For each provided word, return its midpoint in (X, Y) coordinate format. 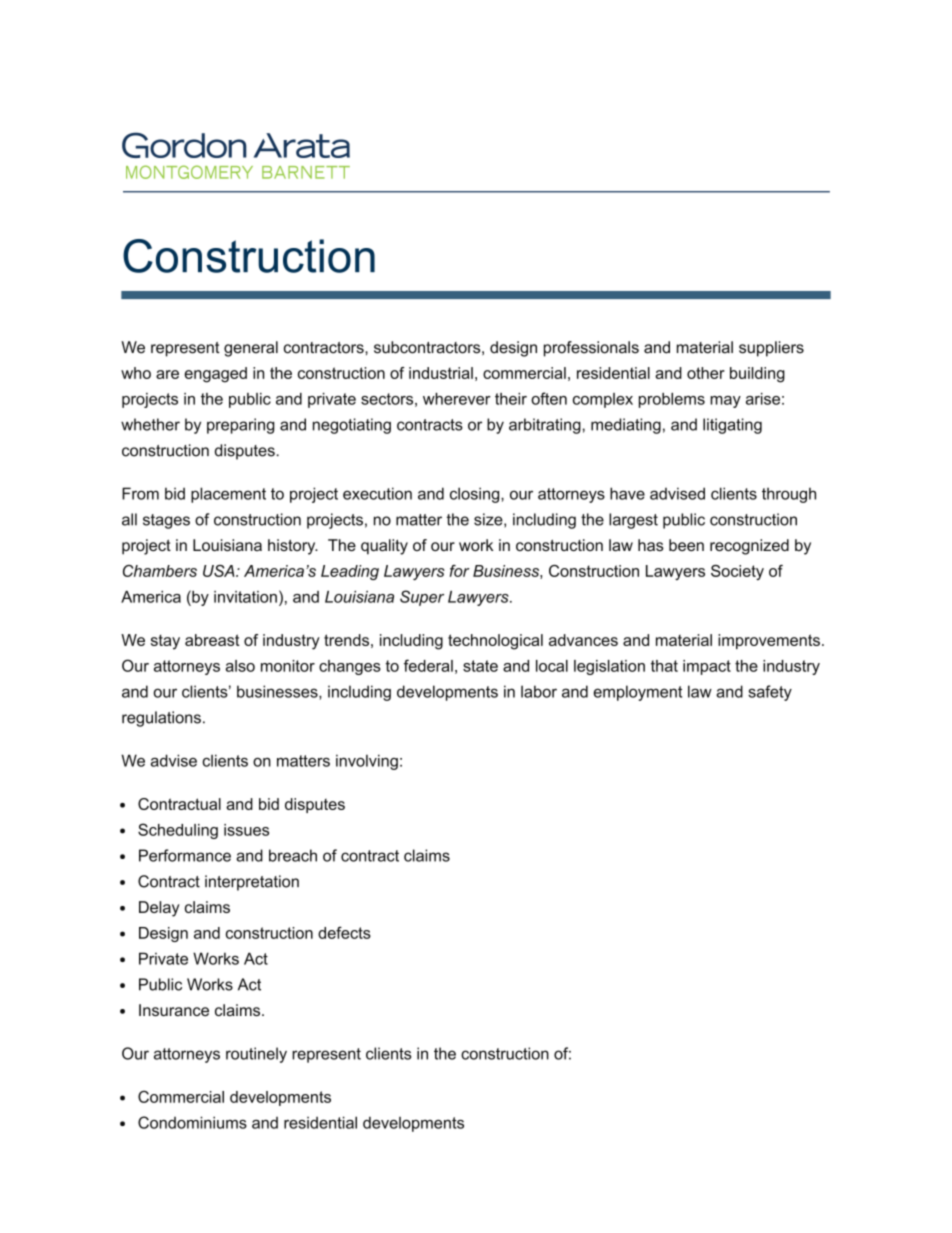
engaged (215, 375)
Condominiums (192, 1122)
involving (367, 762)
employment (637, 693)
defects (344, 932)
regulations (161, 719)
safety (770, 693)
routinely (256, 1055)
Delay (159, 909)
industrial (441, 373)
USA (220, 571)
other (706, 373)
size (488, 519)
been (686, 545)
